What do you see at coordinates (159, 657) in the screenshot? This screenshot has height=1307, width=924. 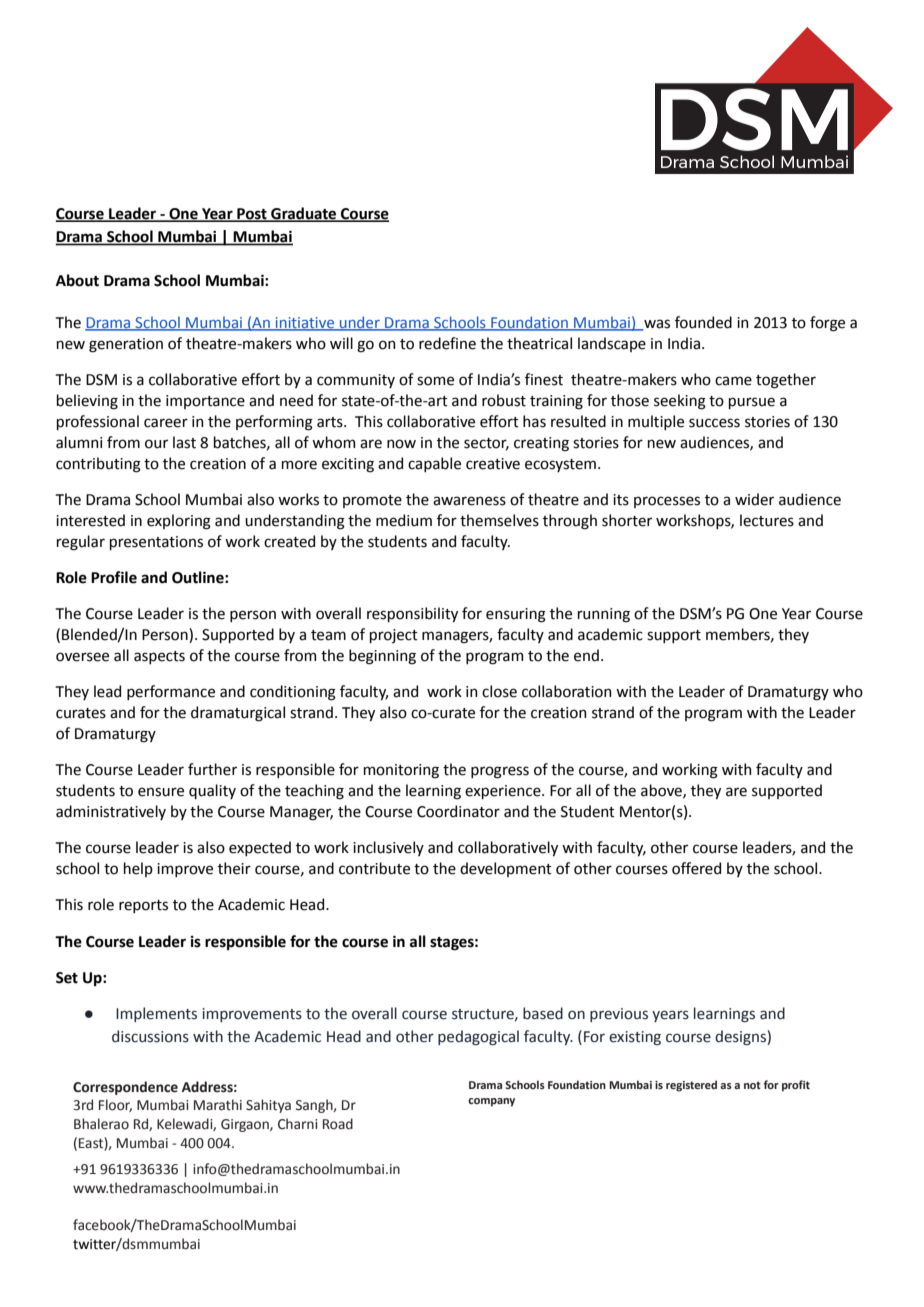 I see `aspects` at bounding box center [159, 657].
